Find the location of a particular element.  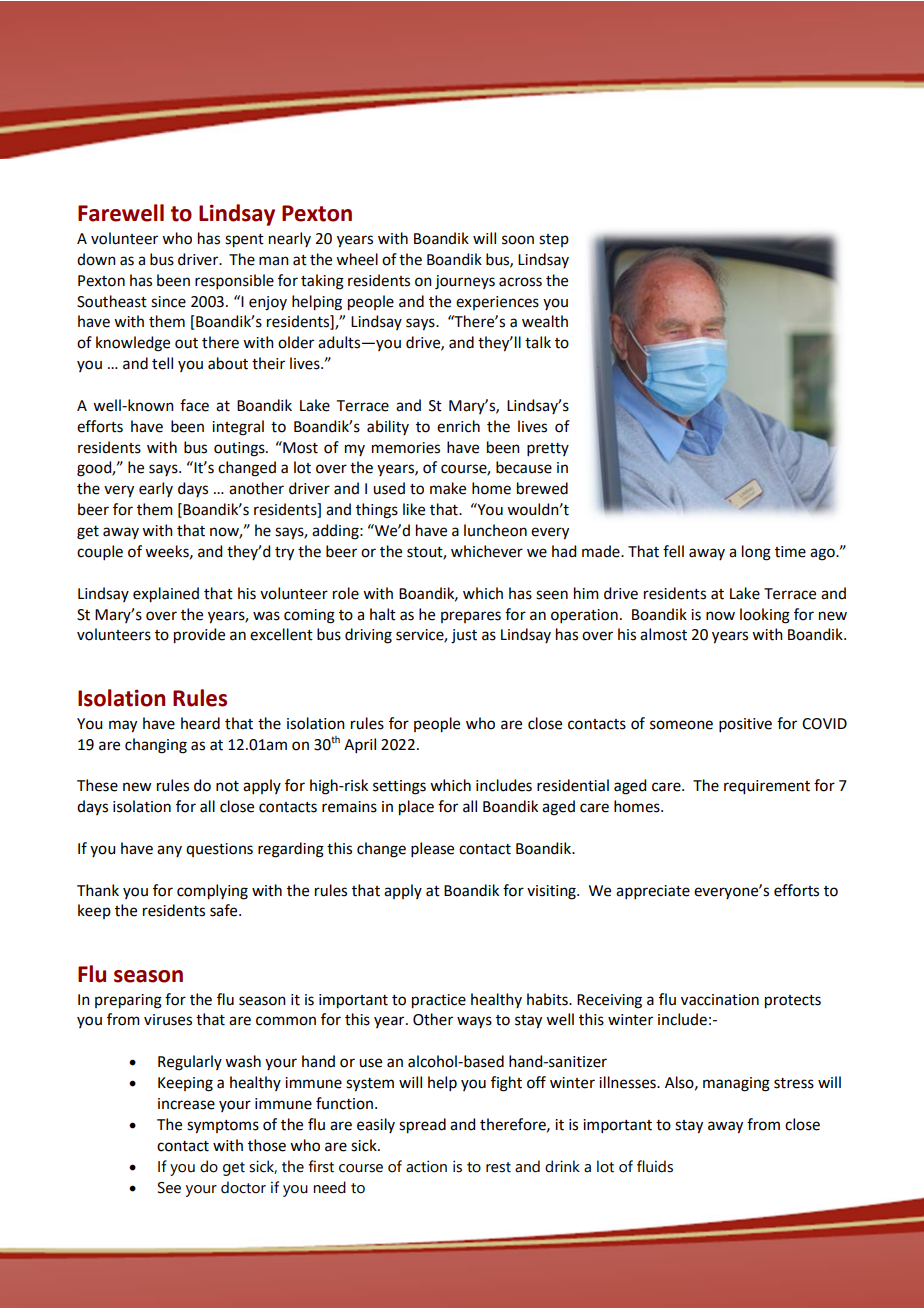

outings is located at coordinates (240, 449).
